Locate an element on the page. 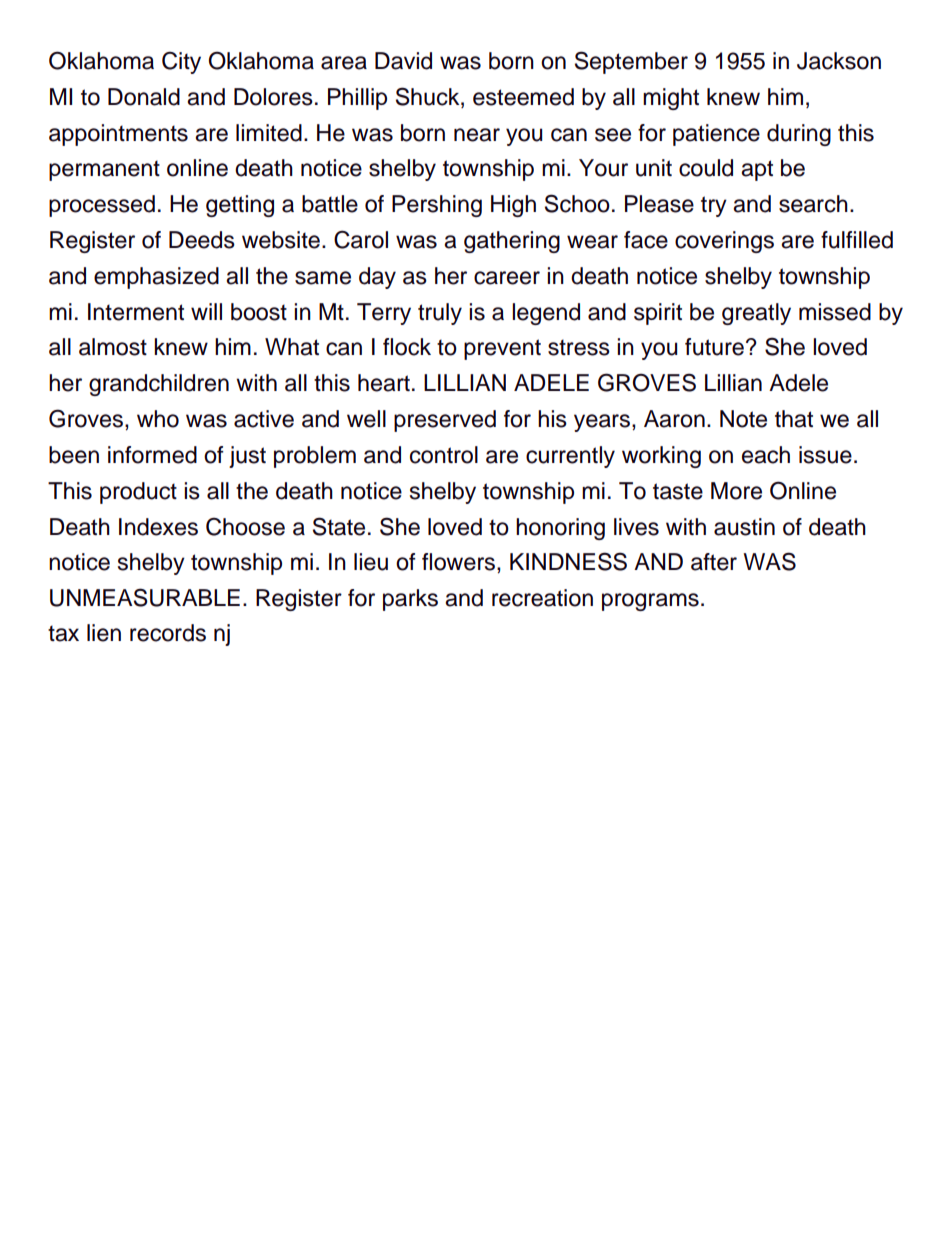 The image size is (952, 1233). austin is located at coordinates (744, 527).
